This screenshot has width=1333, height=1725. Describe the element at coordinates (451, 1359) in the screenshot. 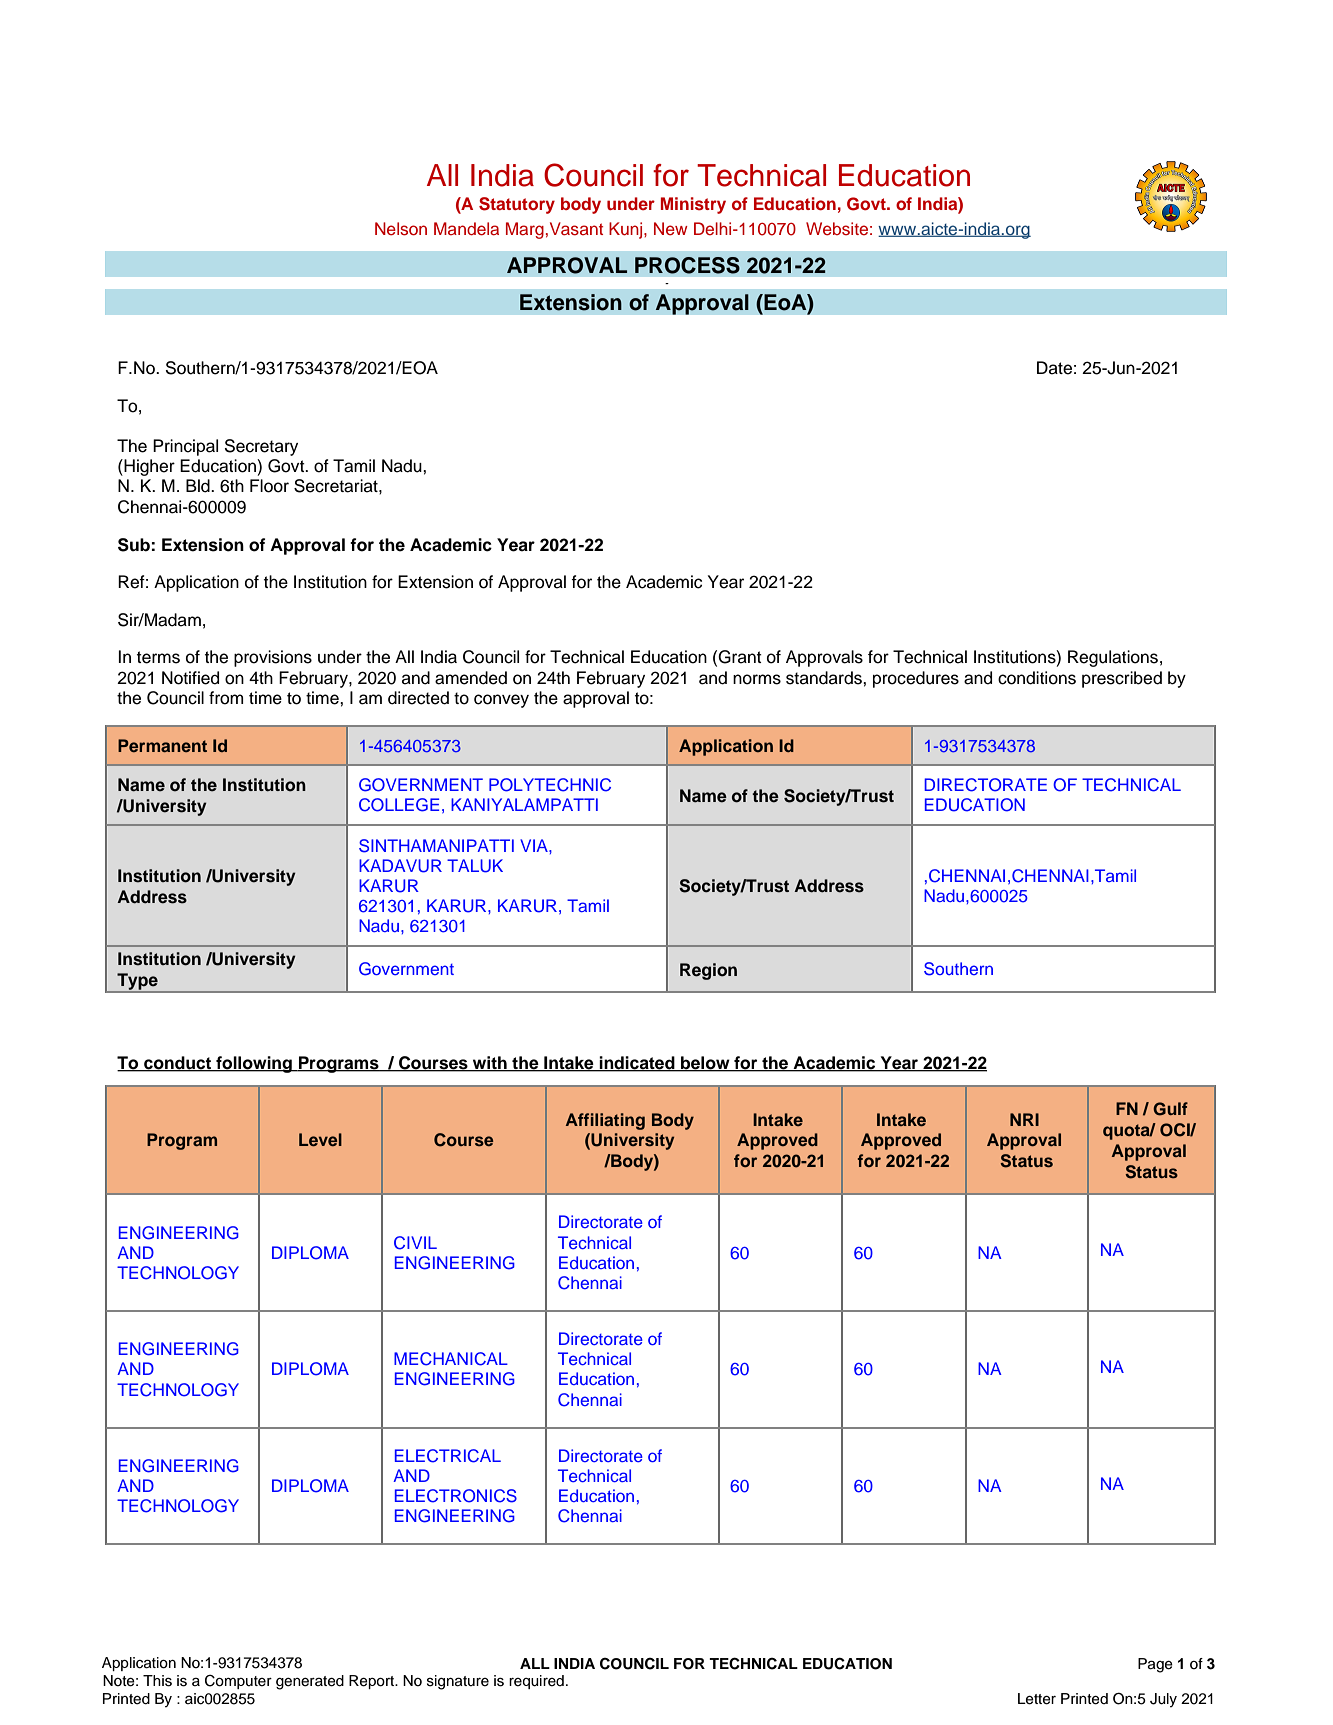

I see `MECHANICAL` at that location.
